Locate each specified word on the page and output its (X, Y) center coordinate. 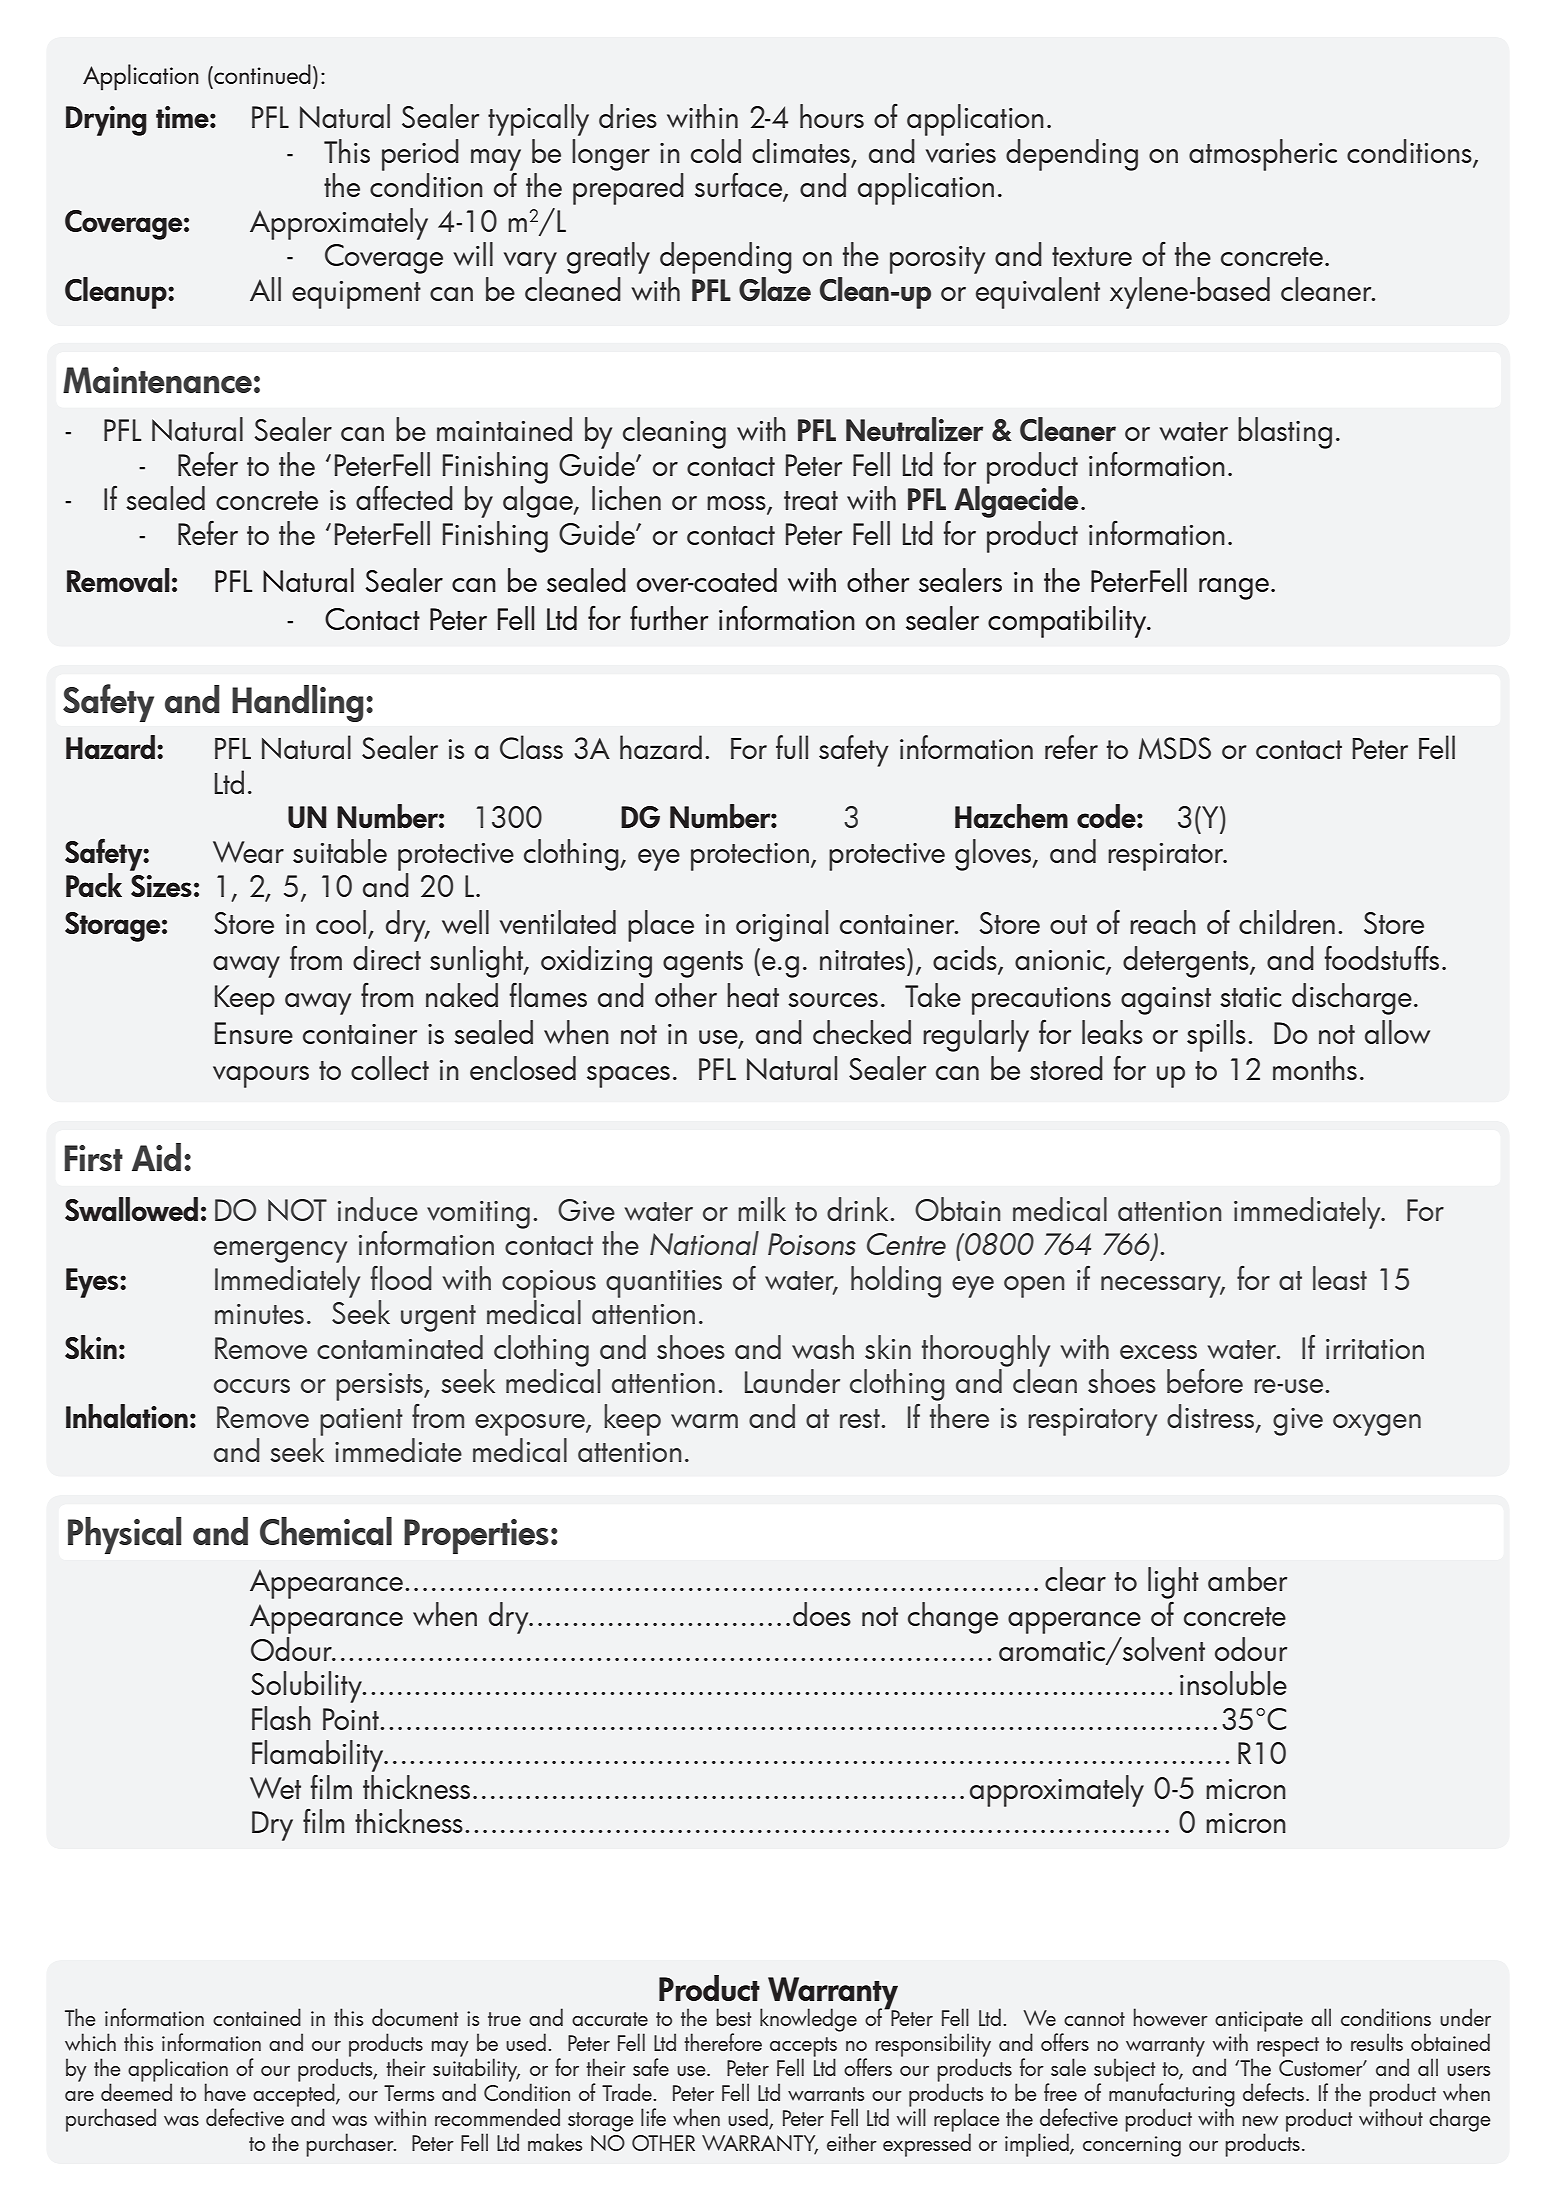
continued (261, 74)
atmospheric (1263, 155)
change (953, 1618)
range (1234, 589)
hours (832, 116)
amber (1247, 1579)
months (1315, 1068)
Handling (298, 703)
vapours (261, 1077)
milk (762, 1209)
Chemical (326, 1531)
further (669, 617)
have (225, 2092)
